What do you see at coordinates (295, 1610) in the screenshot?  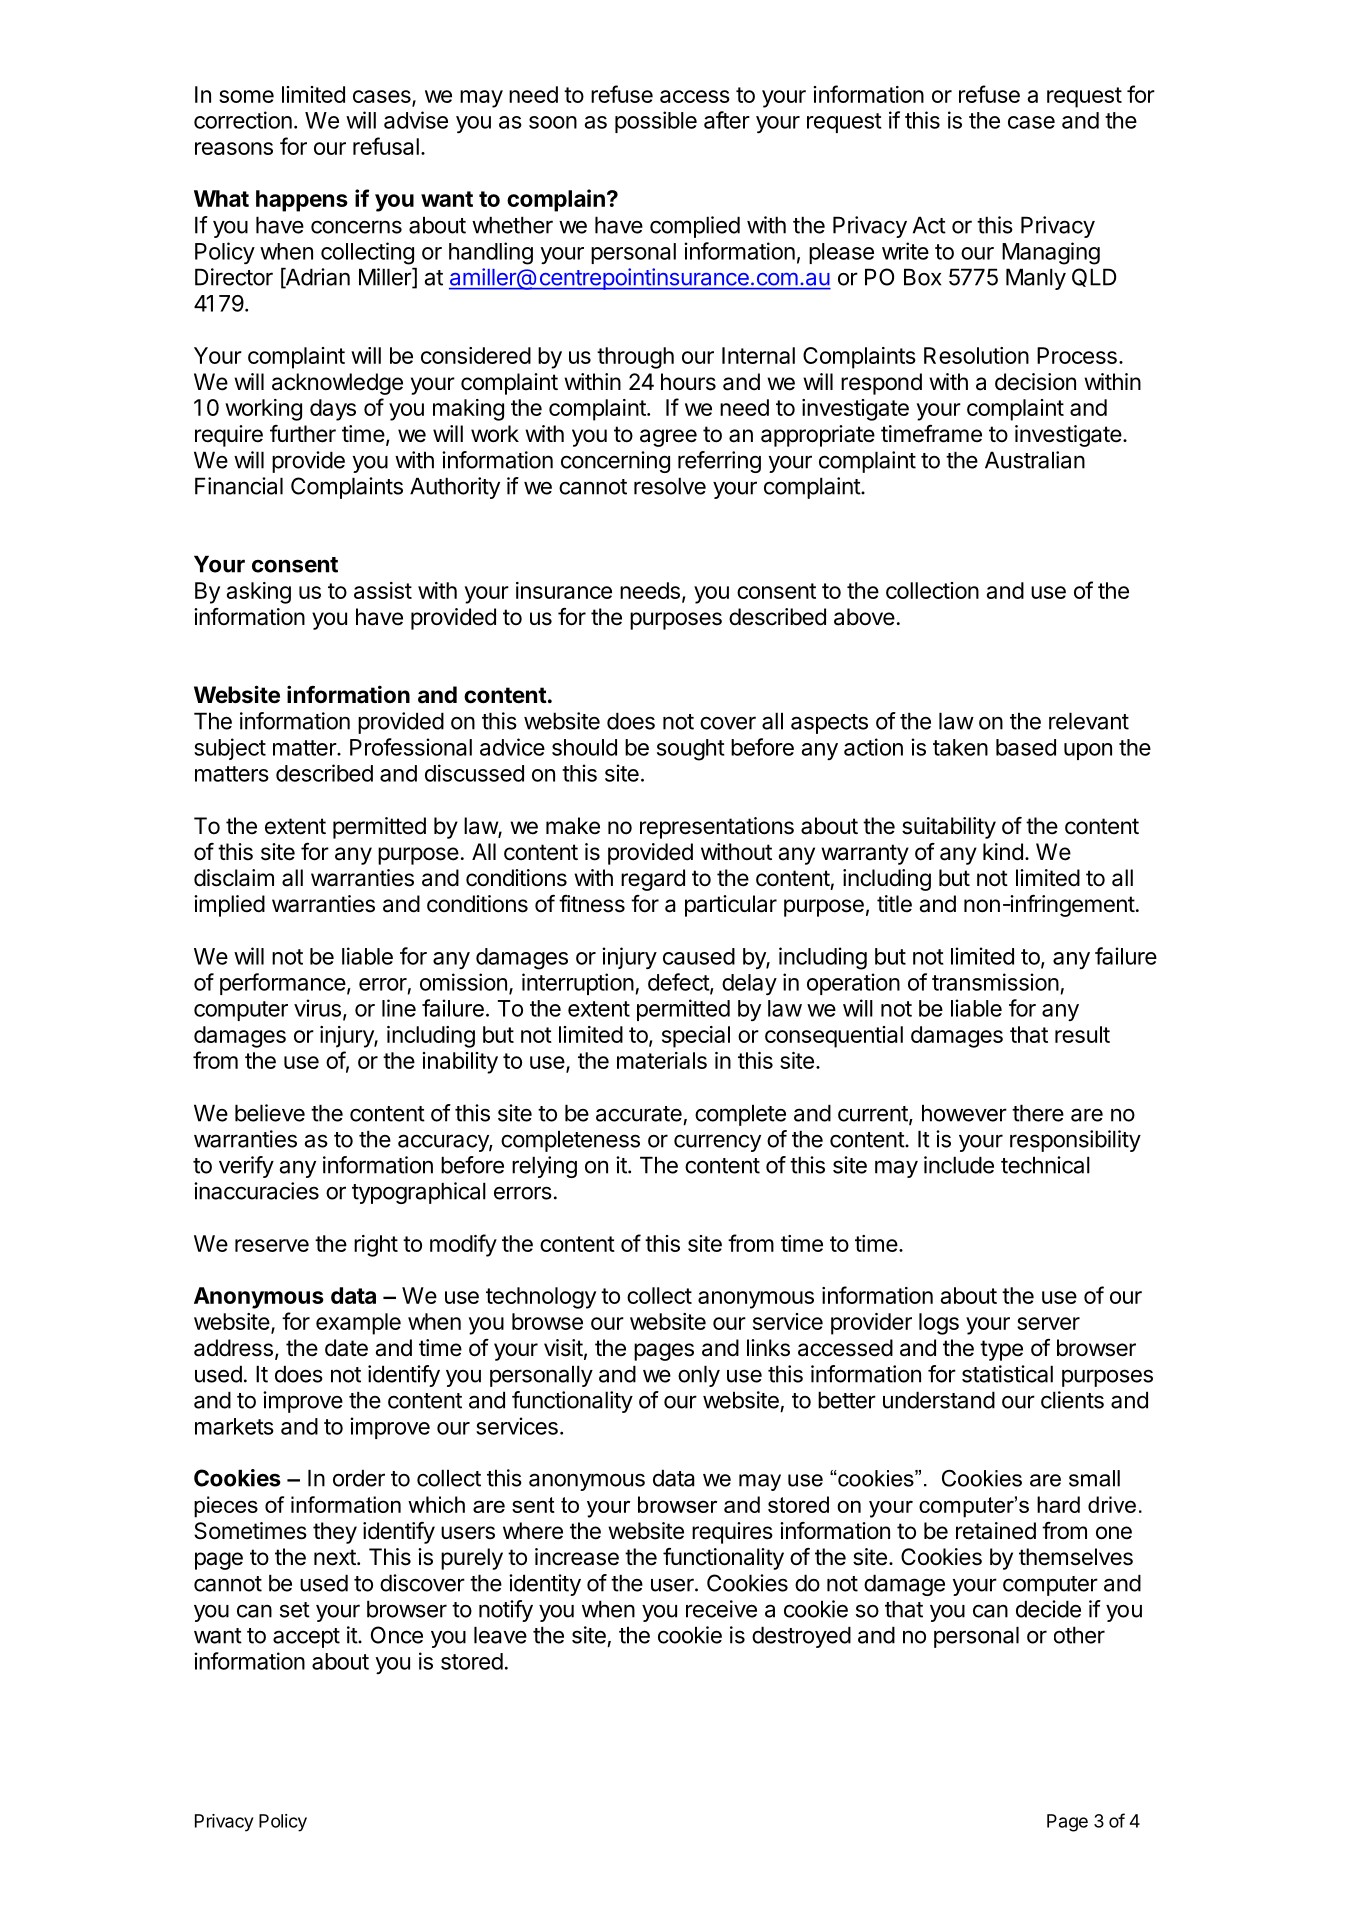 I see `set` at bounding box center [295, 1610].
